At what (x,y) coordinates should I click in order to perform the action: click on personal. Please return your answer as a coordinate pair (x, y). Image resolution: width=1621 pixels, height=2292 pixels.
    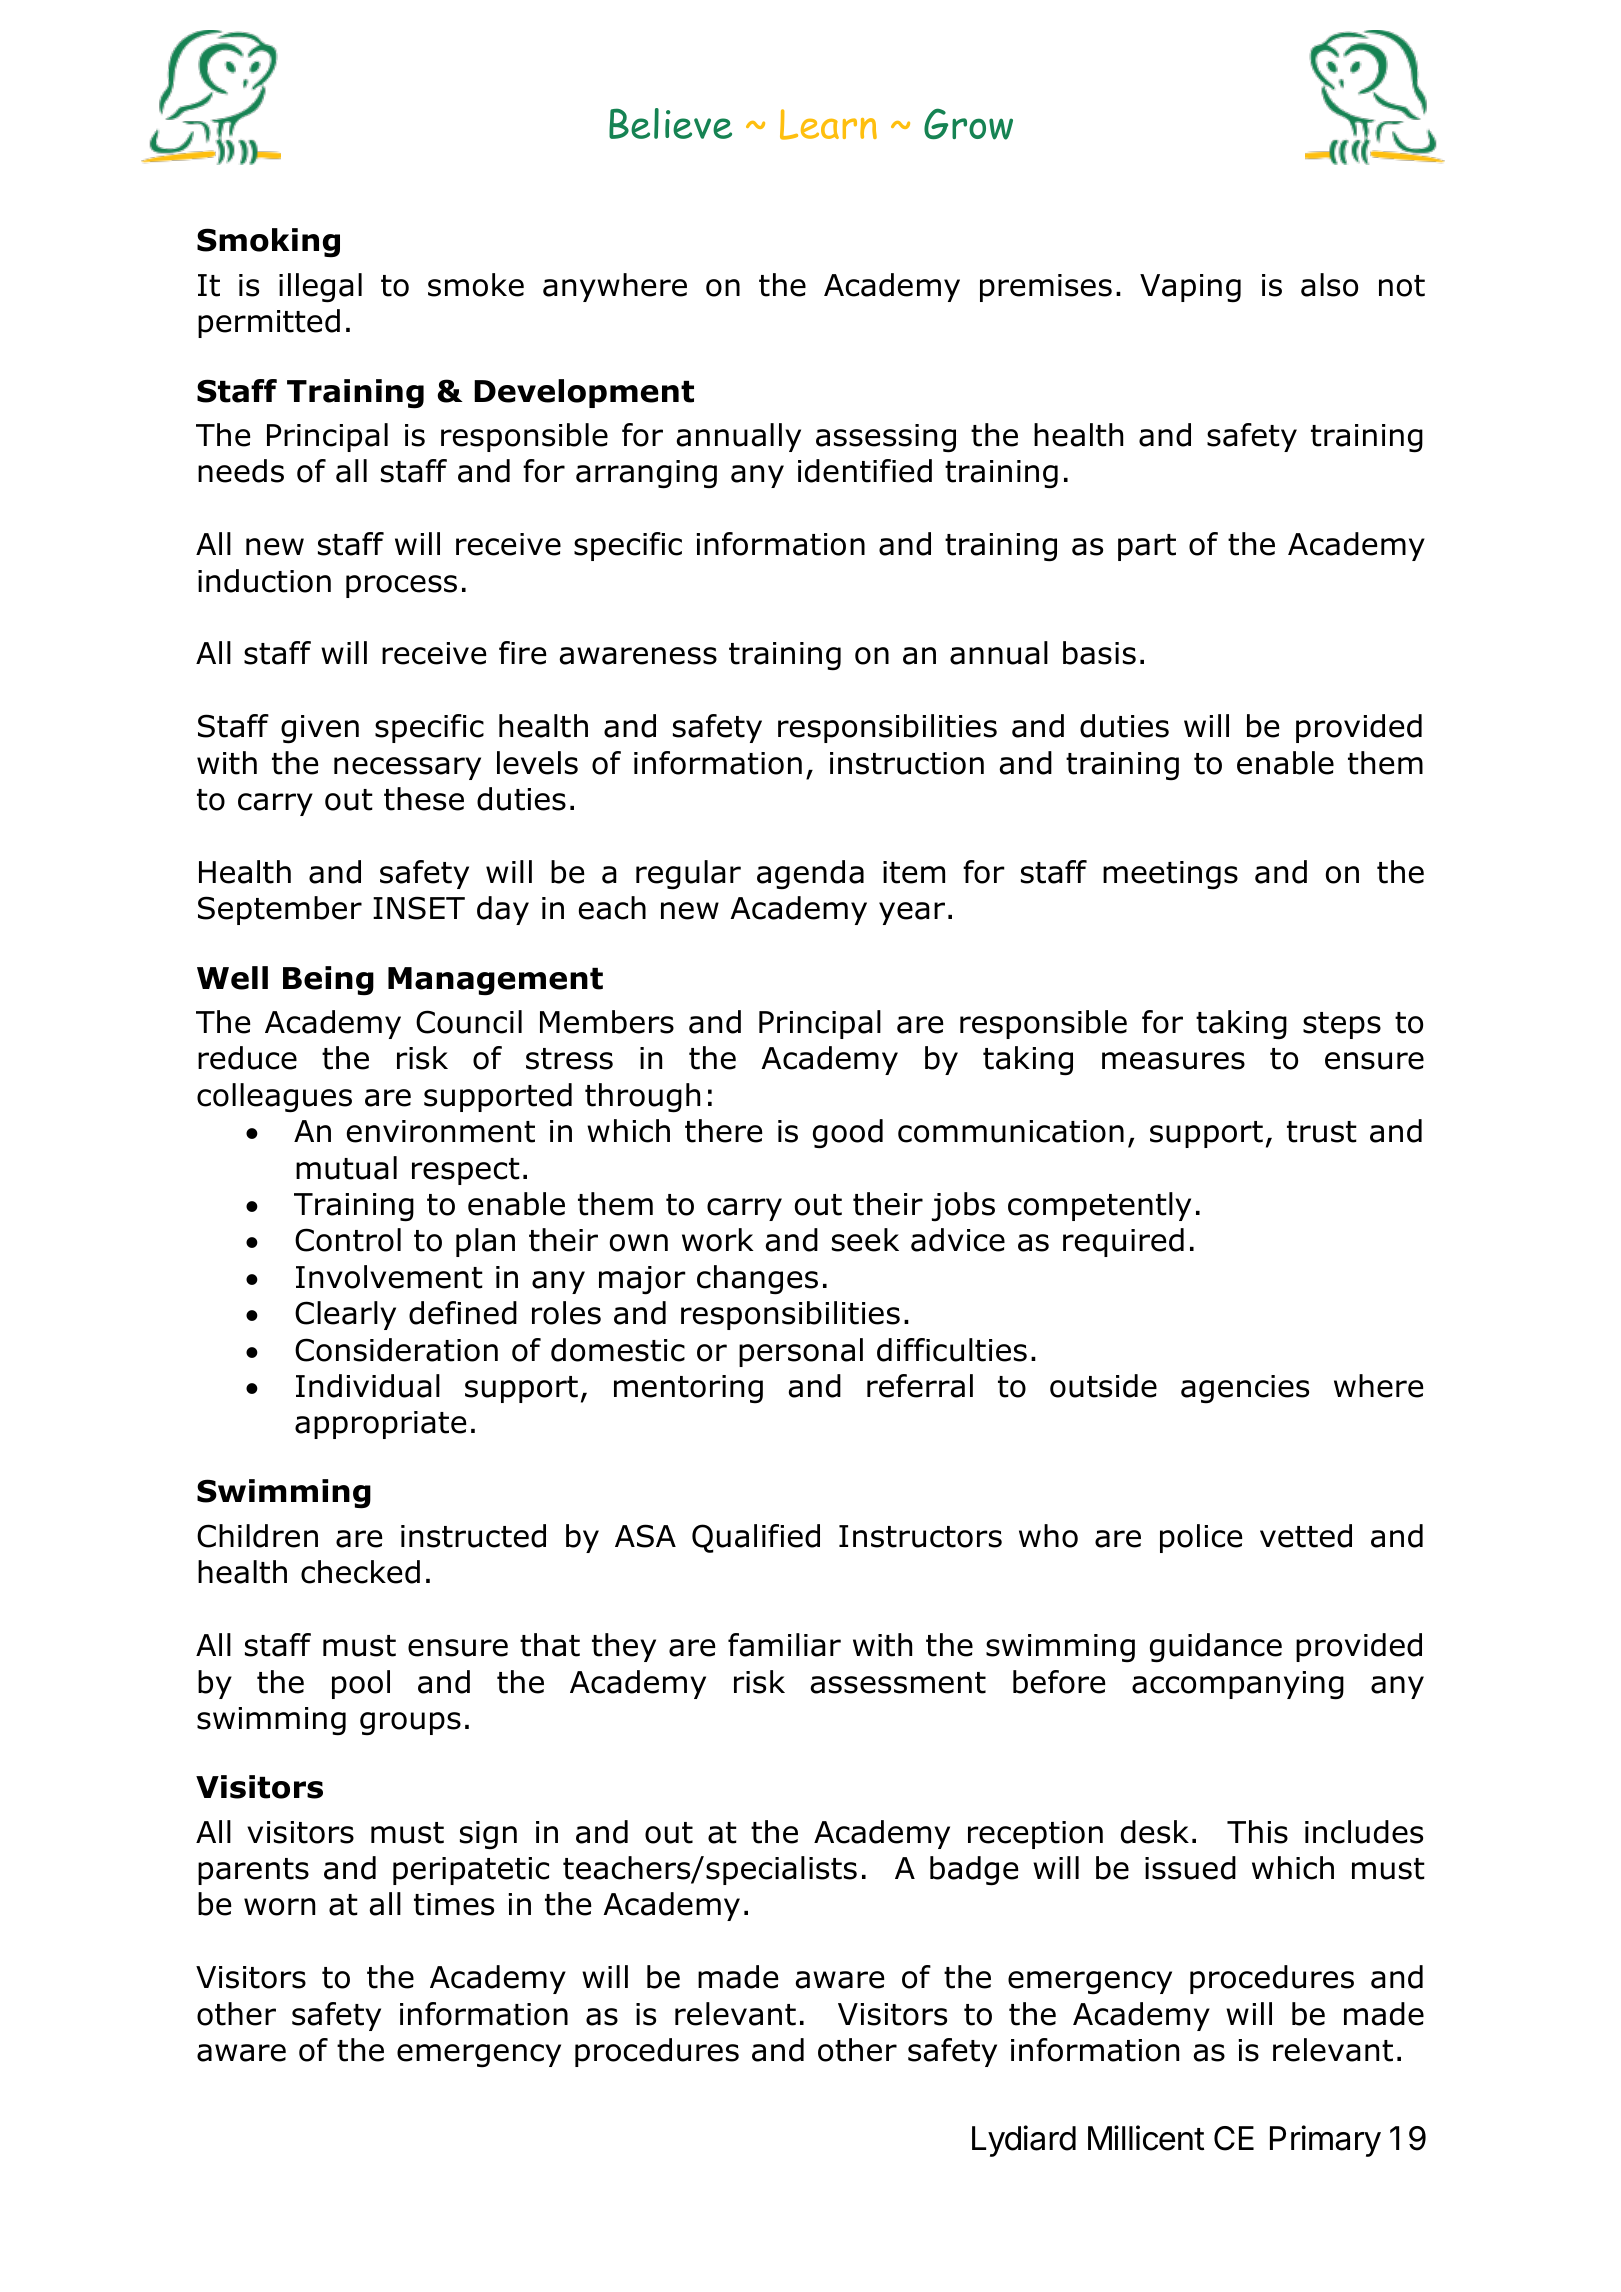
    Looking at the image, I should click on (801, 1352).
